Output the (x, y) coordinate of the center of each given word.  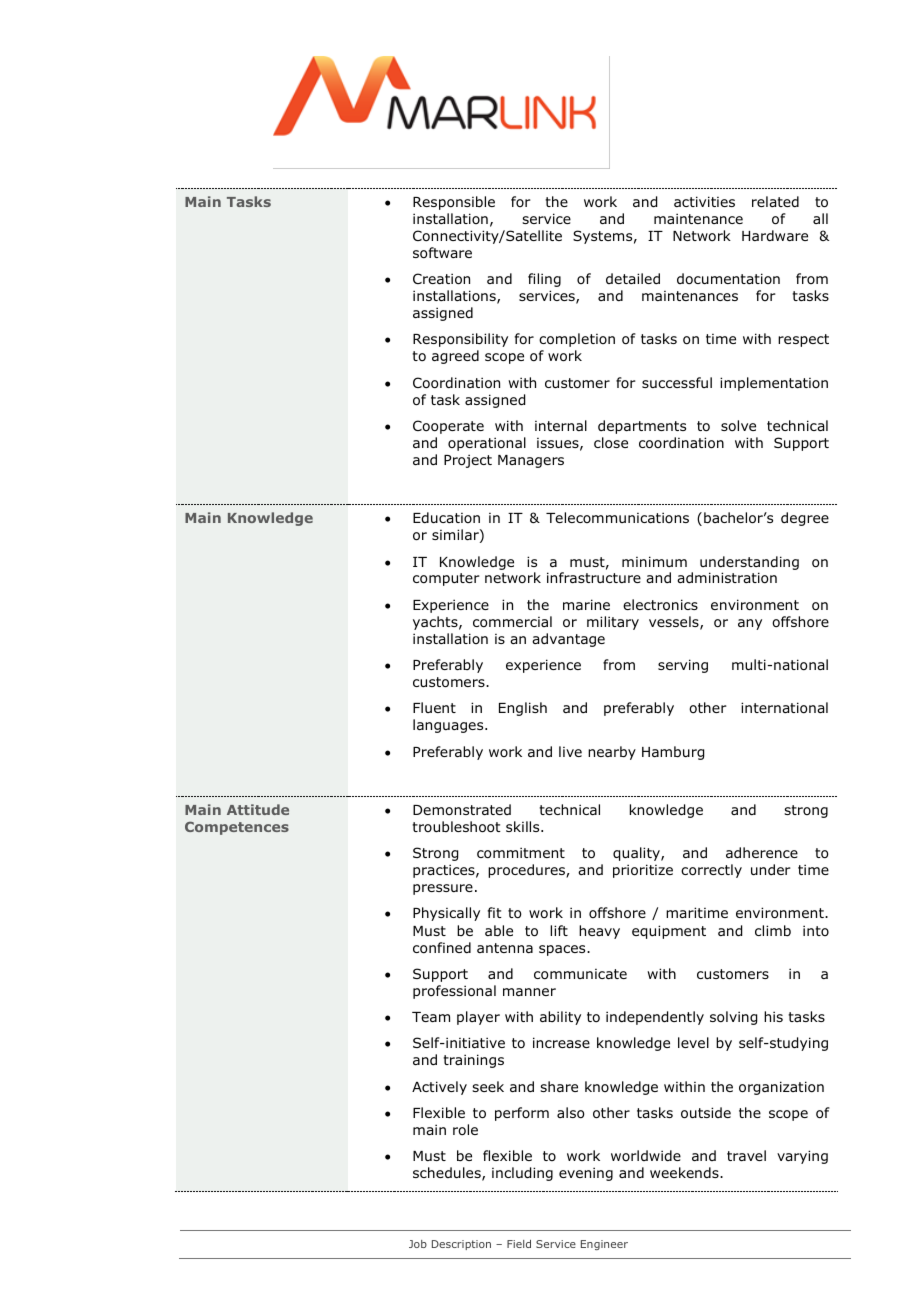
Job (418, 1244)
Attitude (258, 809)
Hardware (775, 235)
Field (519, 1244)
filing (544, 280)
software (442, 253)
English (523, 709)
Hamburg (673, 753)
